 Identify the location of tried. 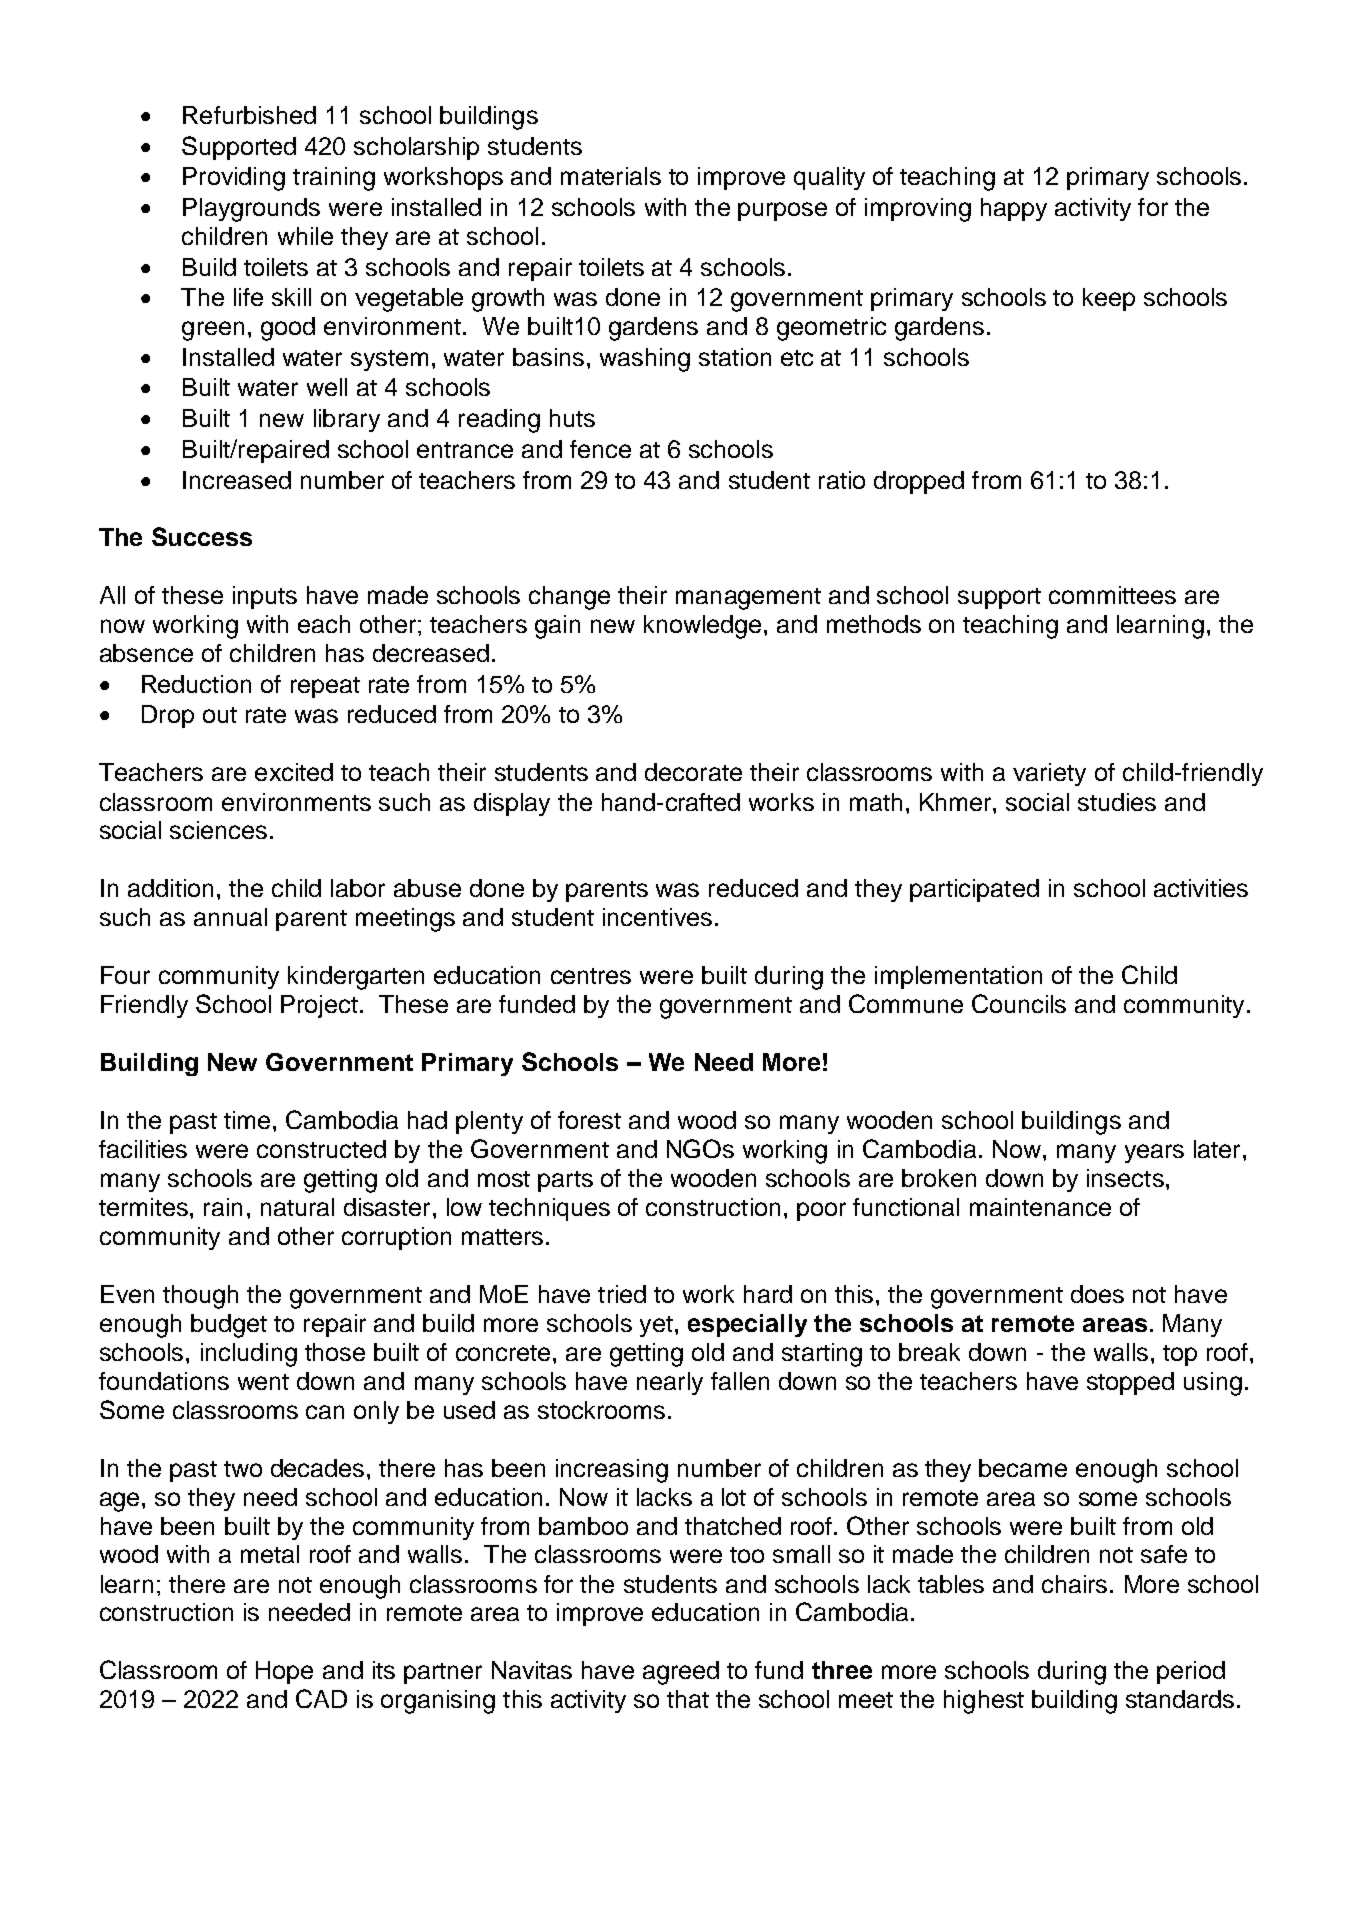
(622, 1294).
